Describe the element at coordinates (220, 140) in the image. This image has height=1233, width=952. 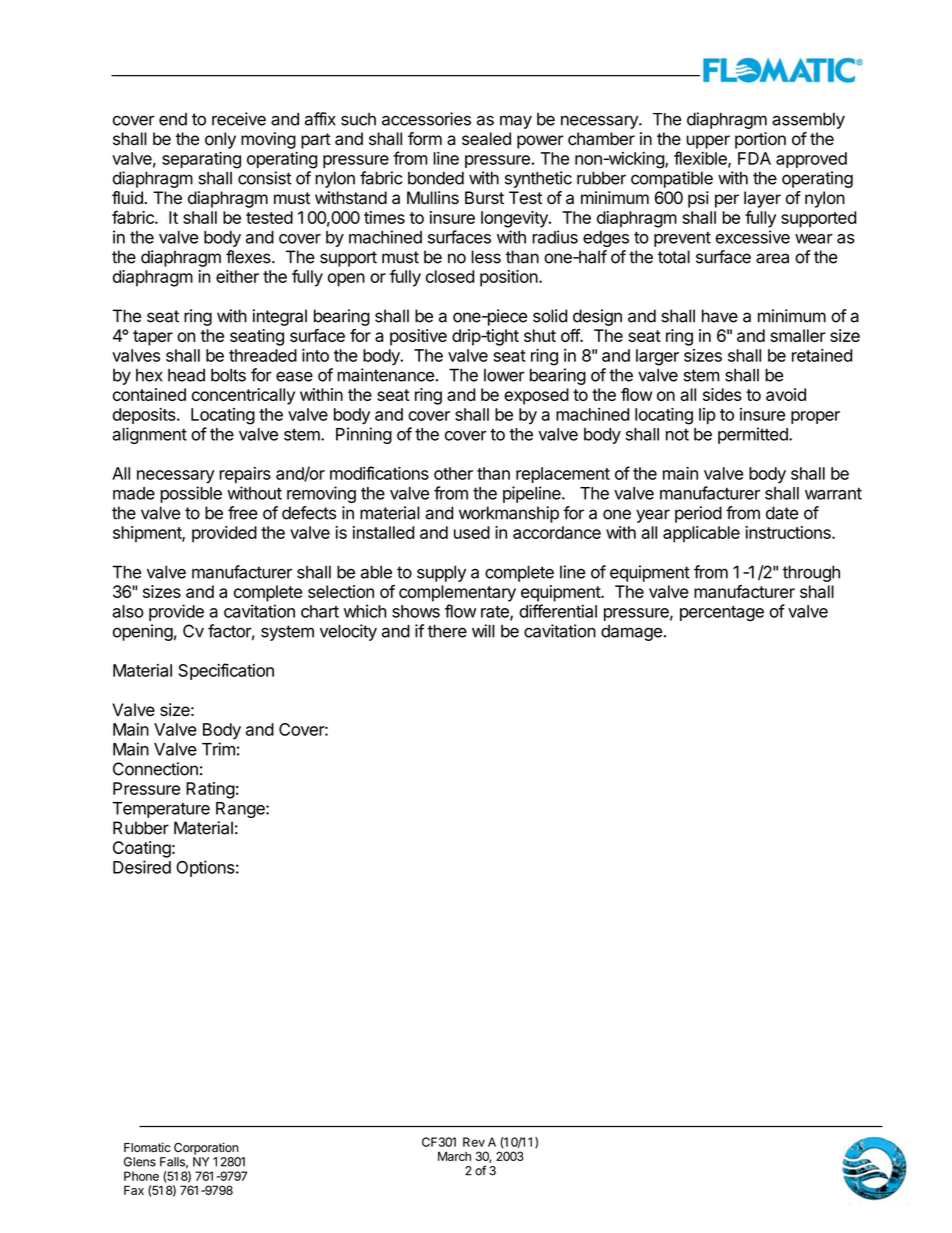
I see `only` at that location.
